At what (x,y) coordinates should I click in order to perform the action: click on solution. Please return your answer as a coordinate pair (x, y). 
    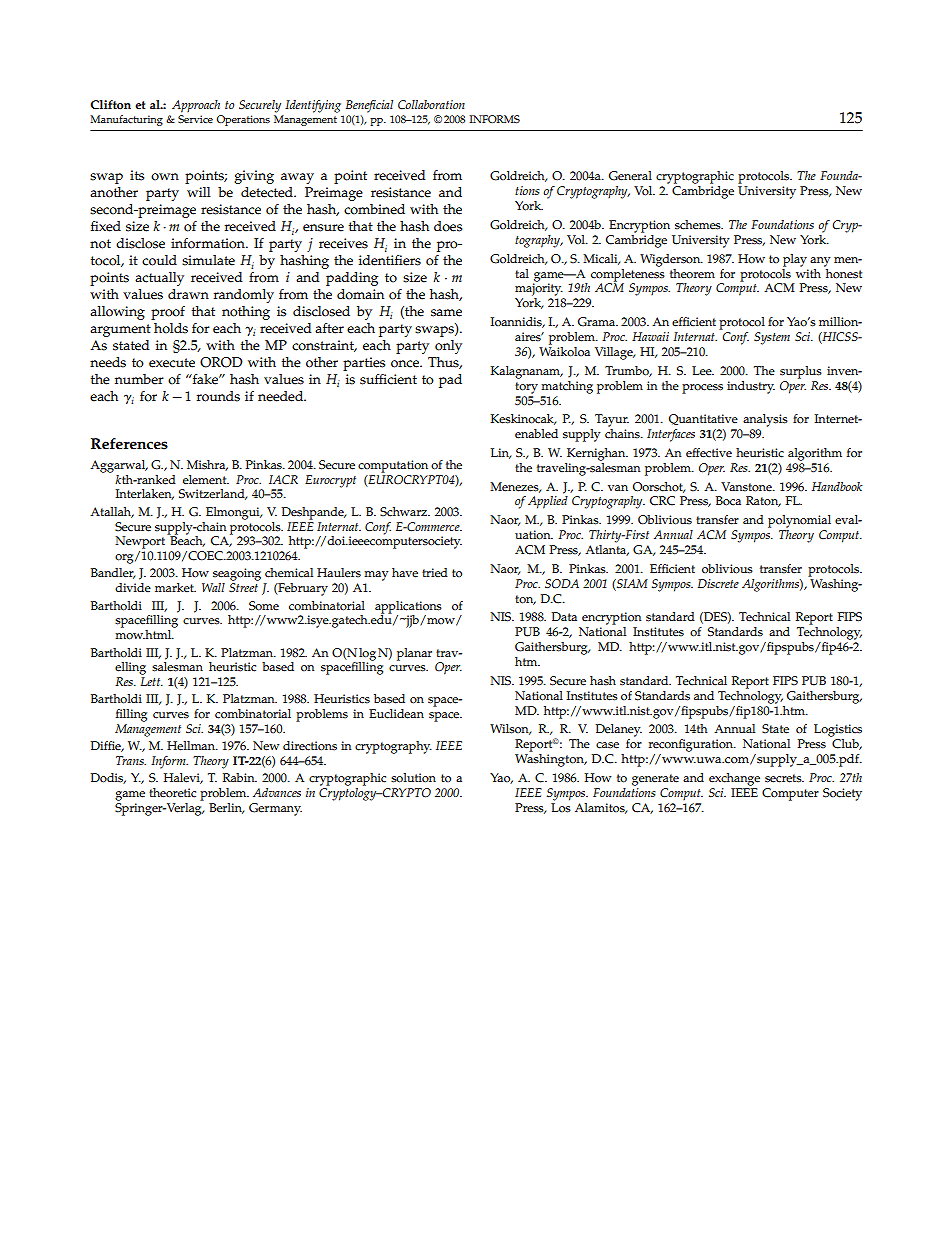
    Looking at the image, I should click on (413, 778).
